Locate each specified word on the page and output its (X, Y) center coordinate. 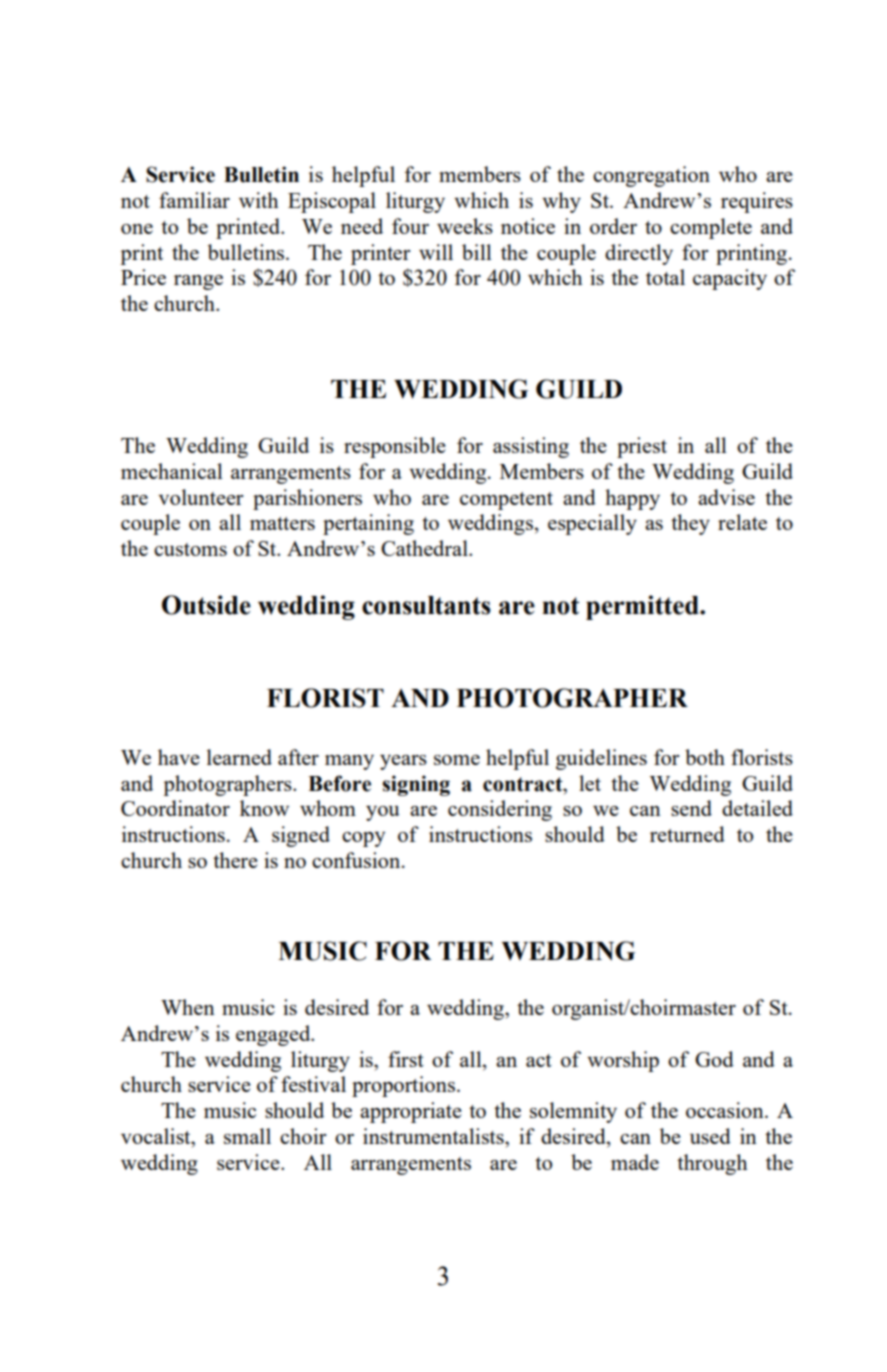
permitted (643, 607)
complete (711, 228)
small (247, 1136)
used (710, 1136)
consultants (426, 605)
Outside (206, 605)
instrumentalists (434, 1136)
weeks (465, 226)
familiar (194, 200)
